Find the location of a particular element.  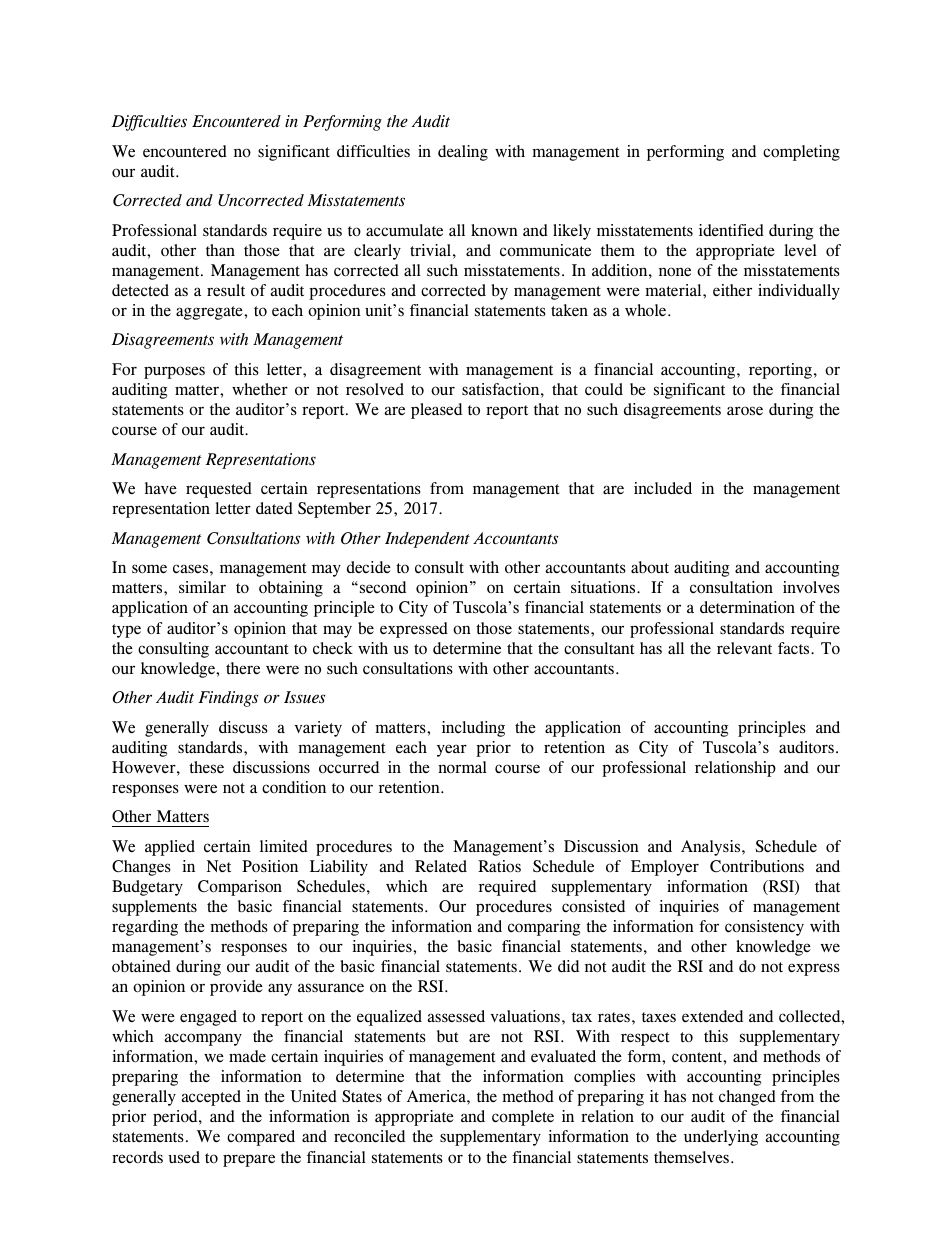

relevant is located at coordinates (744, 648).
